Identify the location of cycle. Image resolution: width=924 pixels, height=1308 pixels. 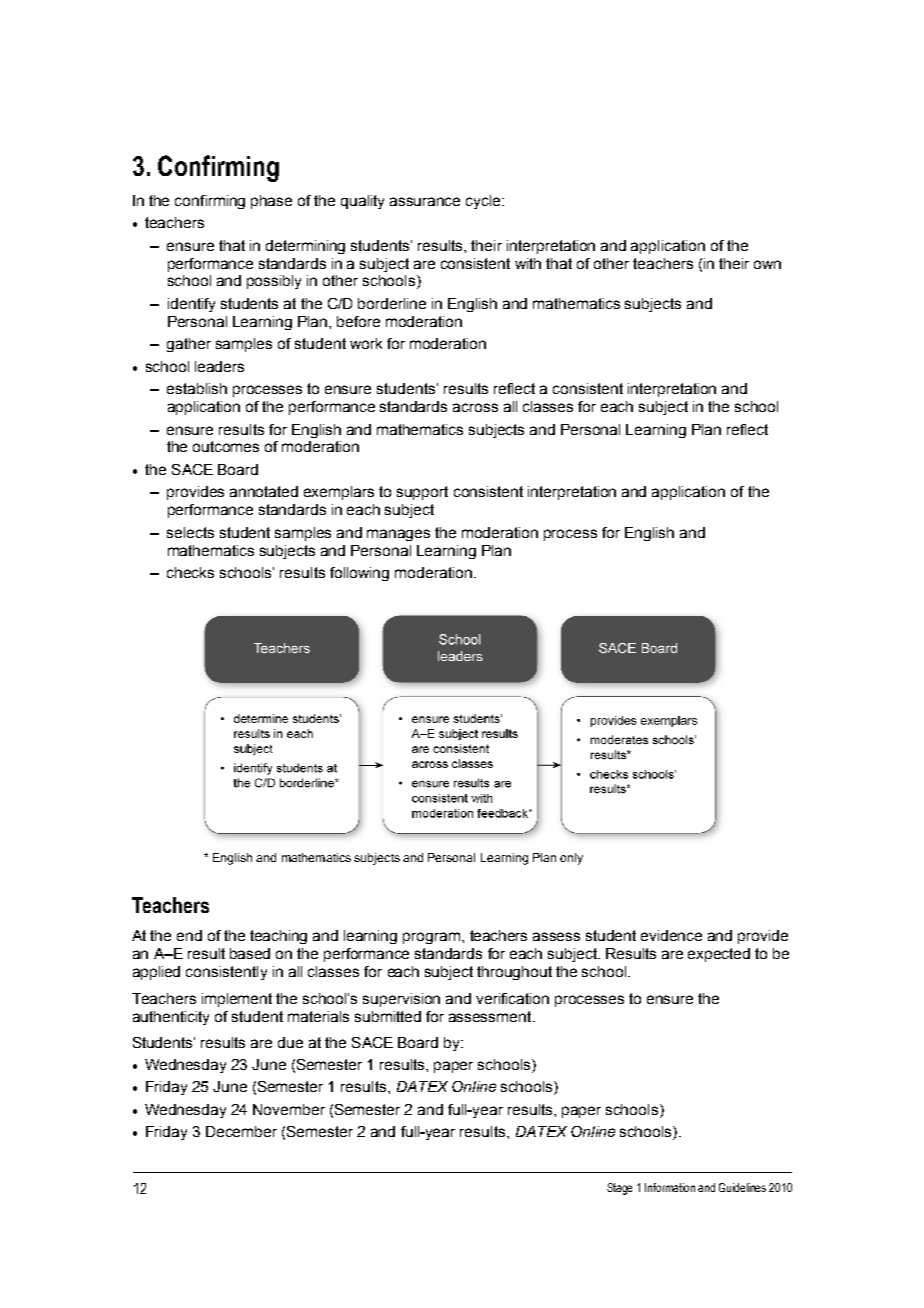
(484, 202).
